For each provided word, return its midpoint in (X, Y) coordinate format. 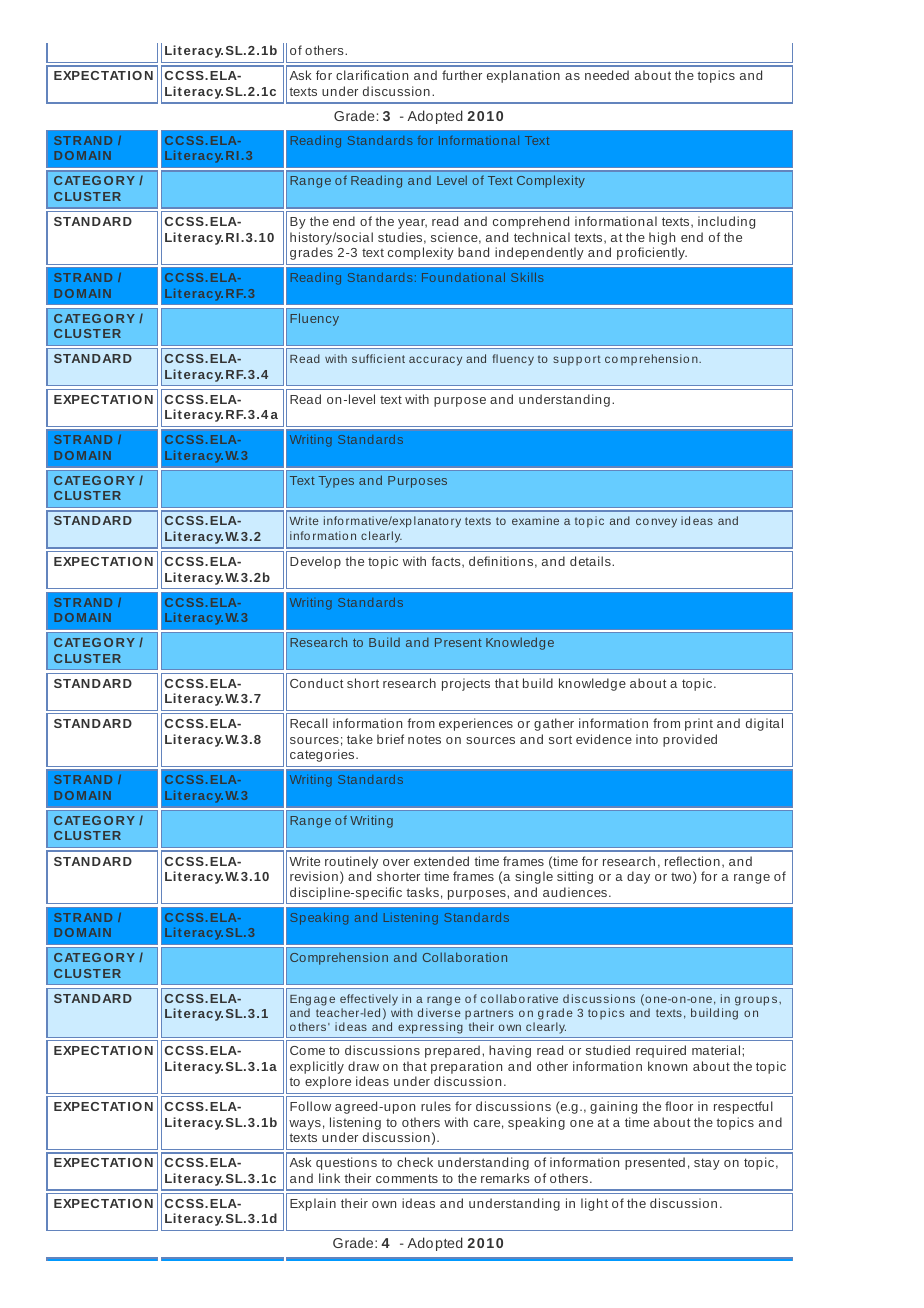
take (360, 739)
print (699, 724)
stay (707, 1164)
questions (346, 1163)
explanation (523, 76)
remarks (505, 1178)
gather (554, 724)
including (726, 222)
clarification (372, 75)
